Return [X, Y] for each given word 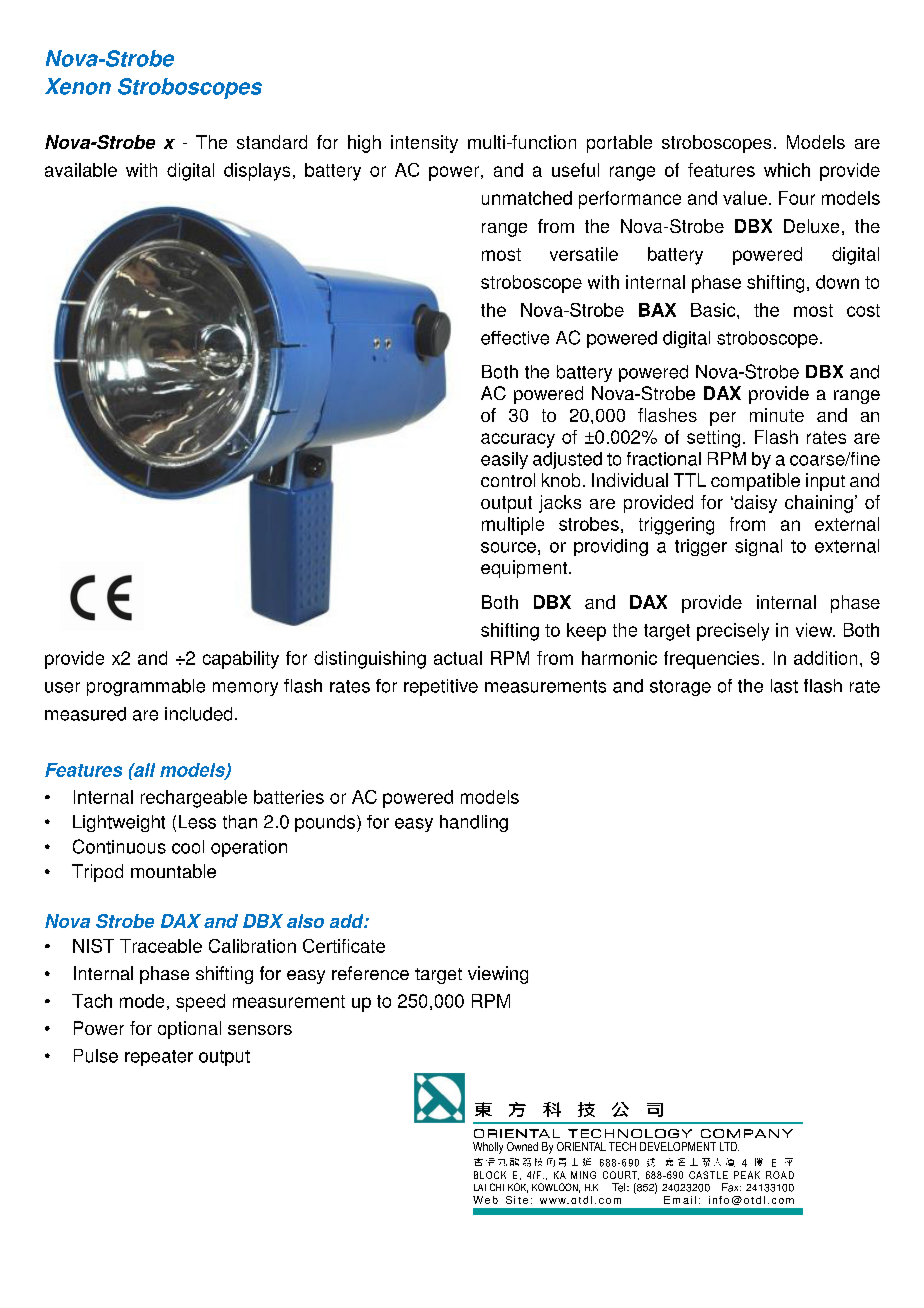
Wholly [488, 1148]
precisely [733, 632]
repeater [159, 1058]
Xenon [78, 86]
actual [458, 658]
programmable [146, 687]
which [787, 170]
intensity [424, 144]
